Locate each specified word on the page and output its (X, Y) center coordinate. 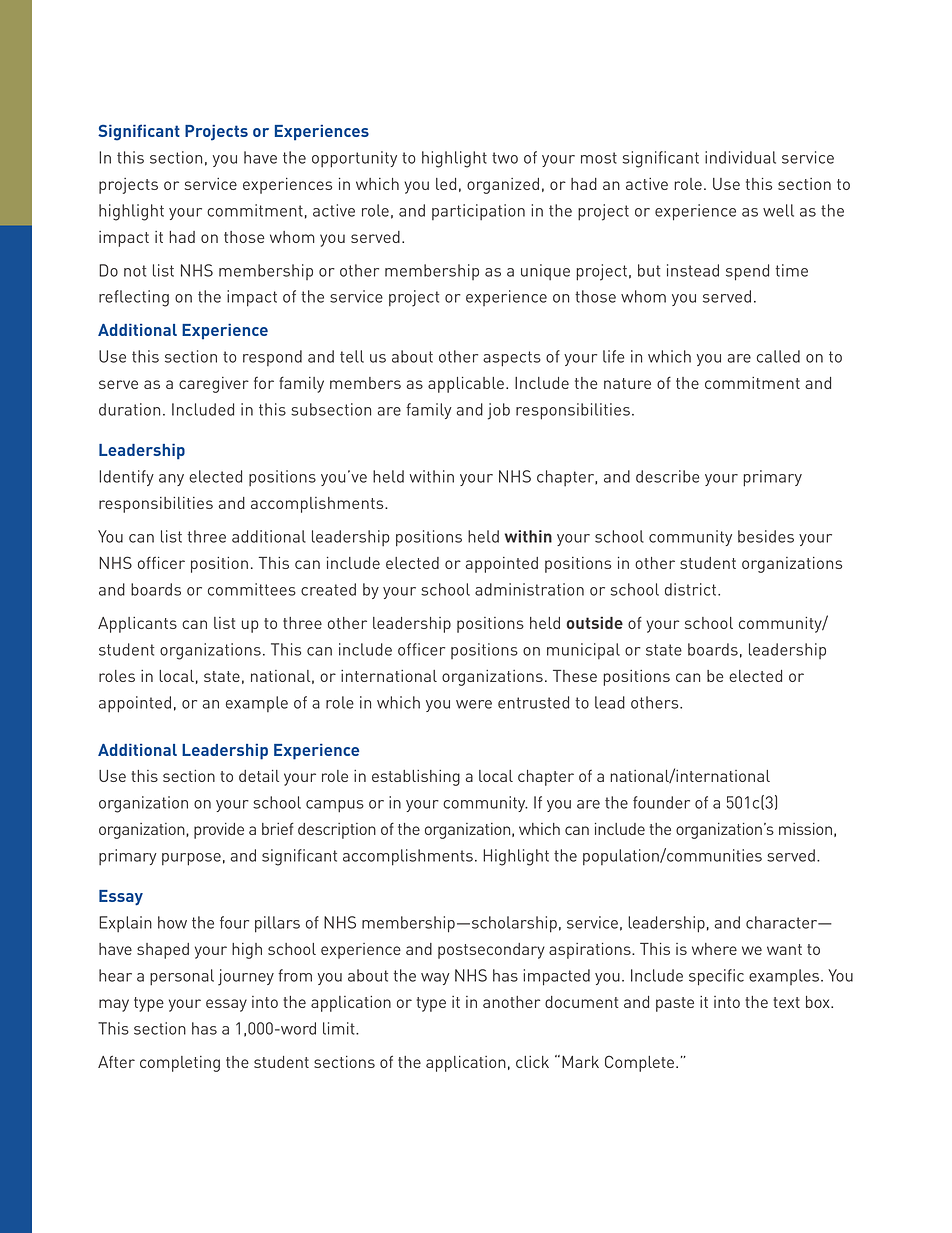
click (532, 1062)
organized (503, 186)
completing (180, 1064)
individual (740, 157)
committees (252, 589)
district (692, 589)
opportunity (354, 159)
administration (529, 589)
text (786, 1002)
